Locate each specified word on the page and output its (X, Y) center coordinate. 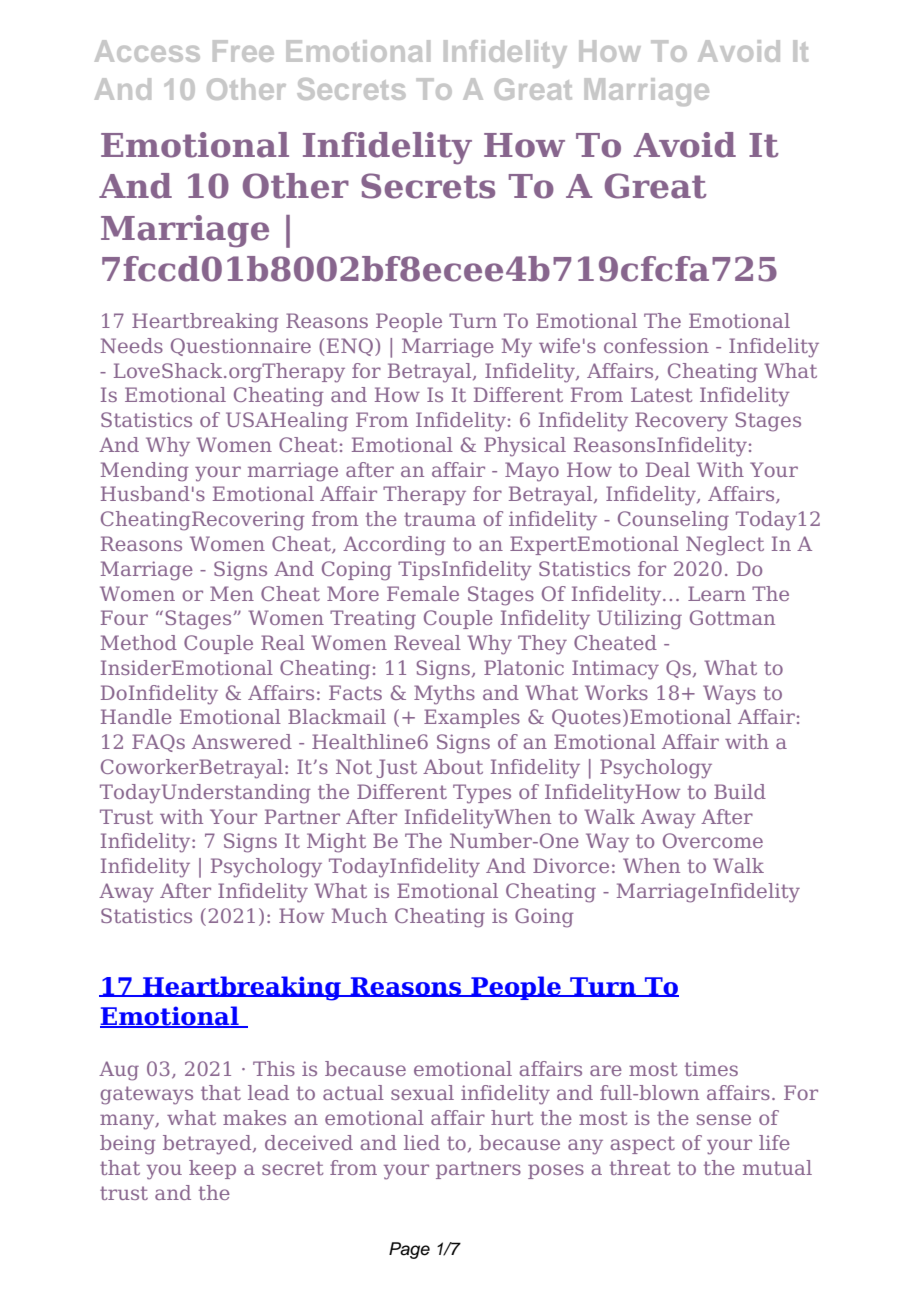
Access (147, 51)
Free (243, 51)
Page (409, 1250)
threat (640, 1167)
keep (212, 1169)
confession (656, 345)
